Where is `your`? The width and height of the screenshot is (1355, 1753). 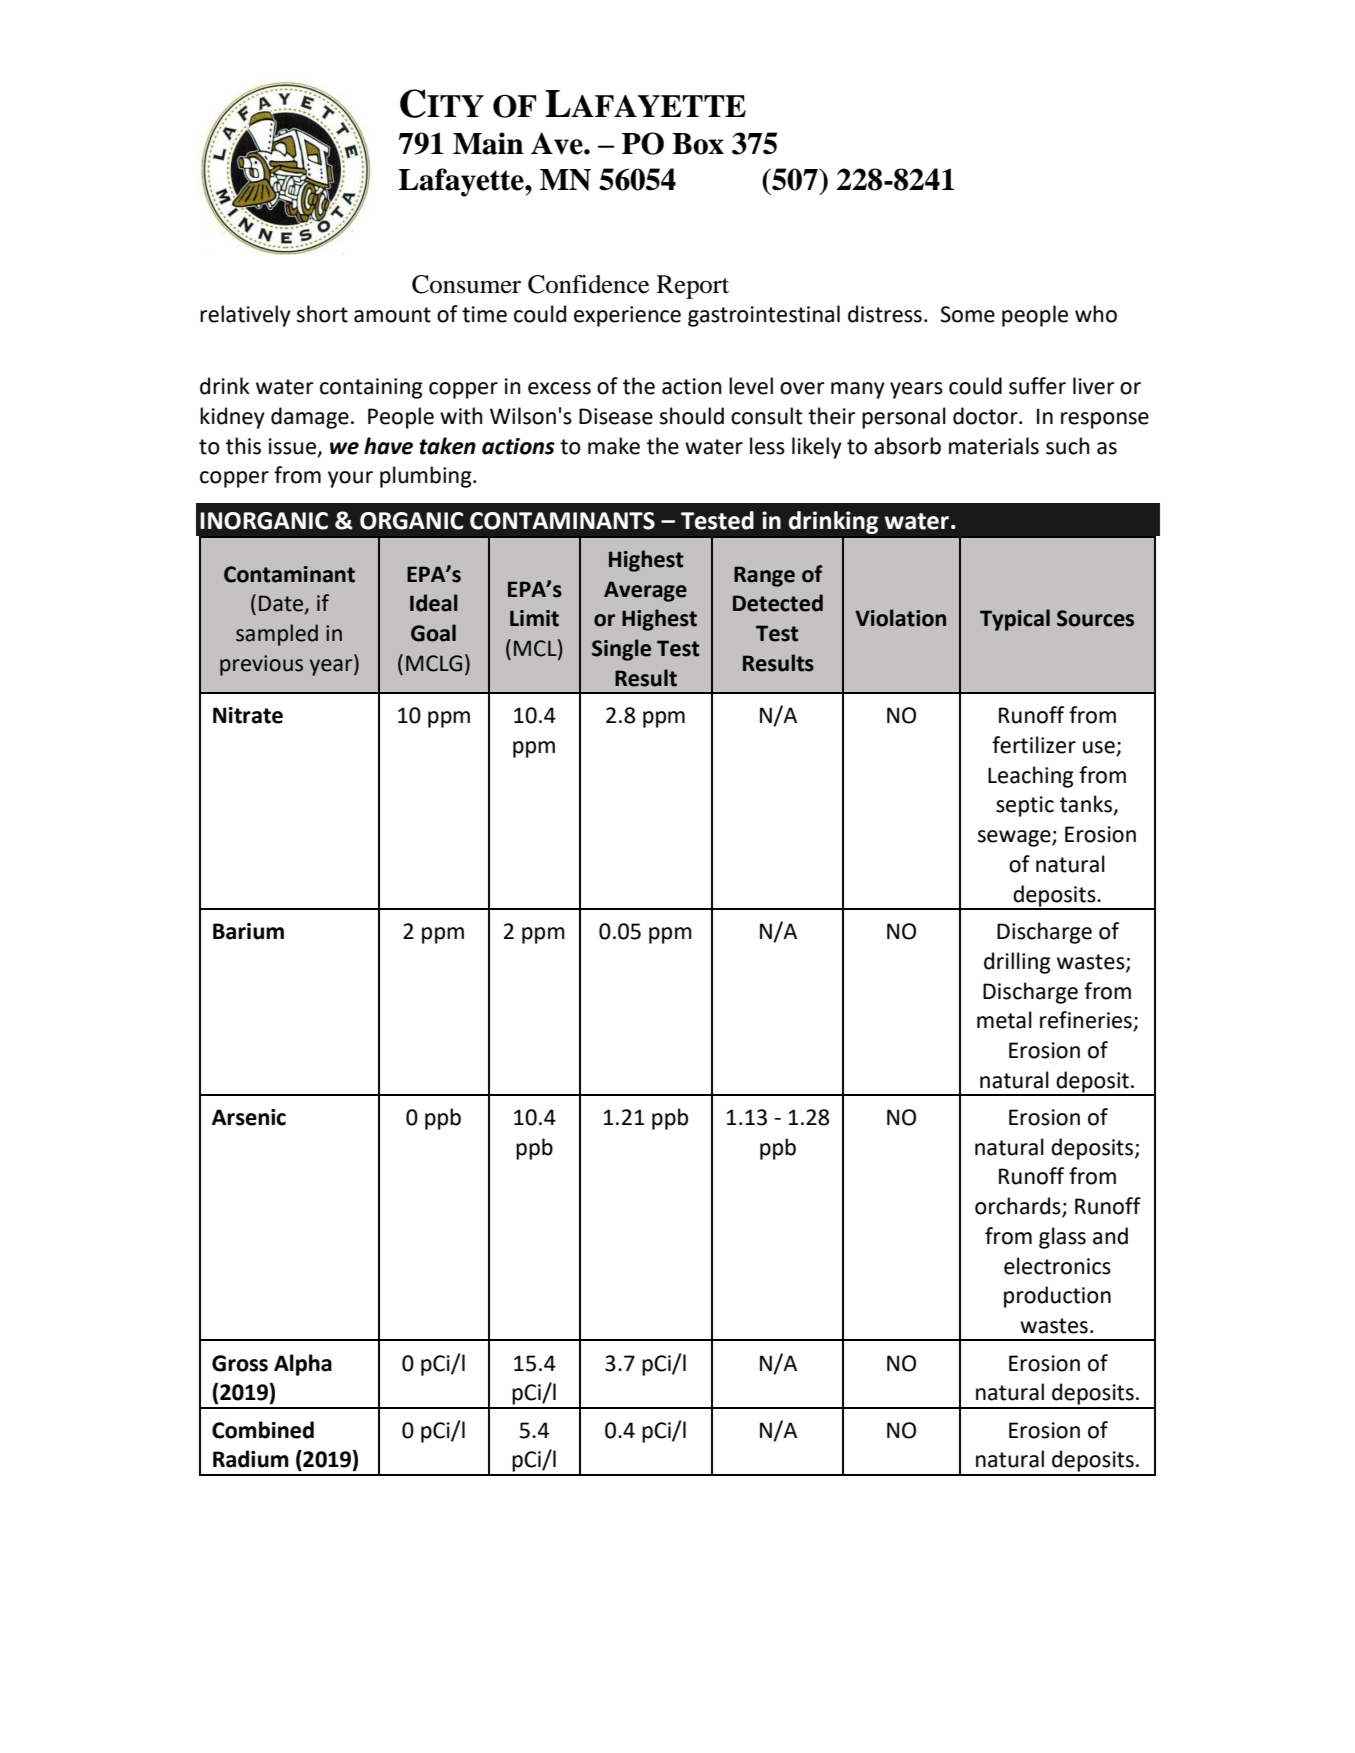
your is located at coordinates (350, 479).
